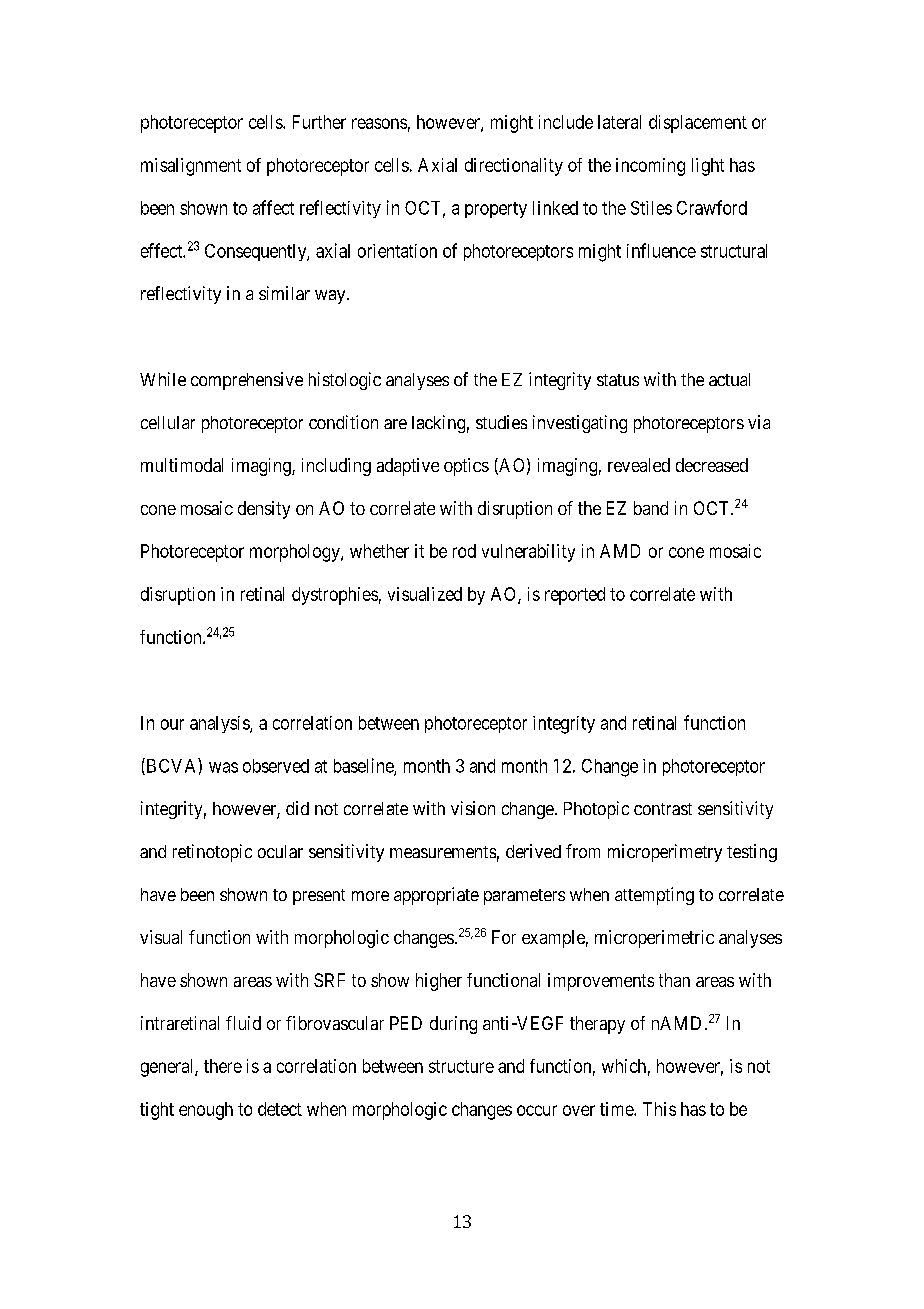 Image resolution: width=924 pixels, height=1309 pixels. I want to click on vision, so click(473, 808).
